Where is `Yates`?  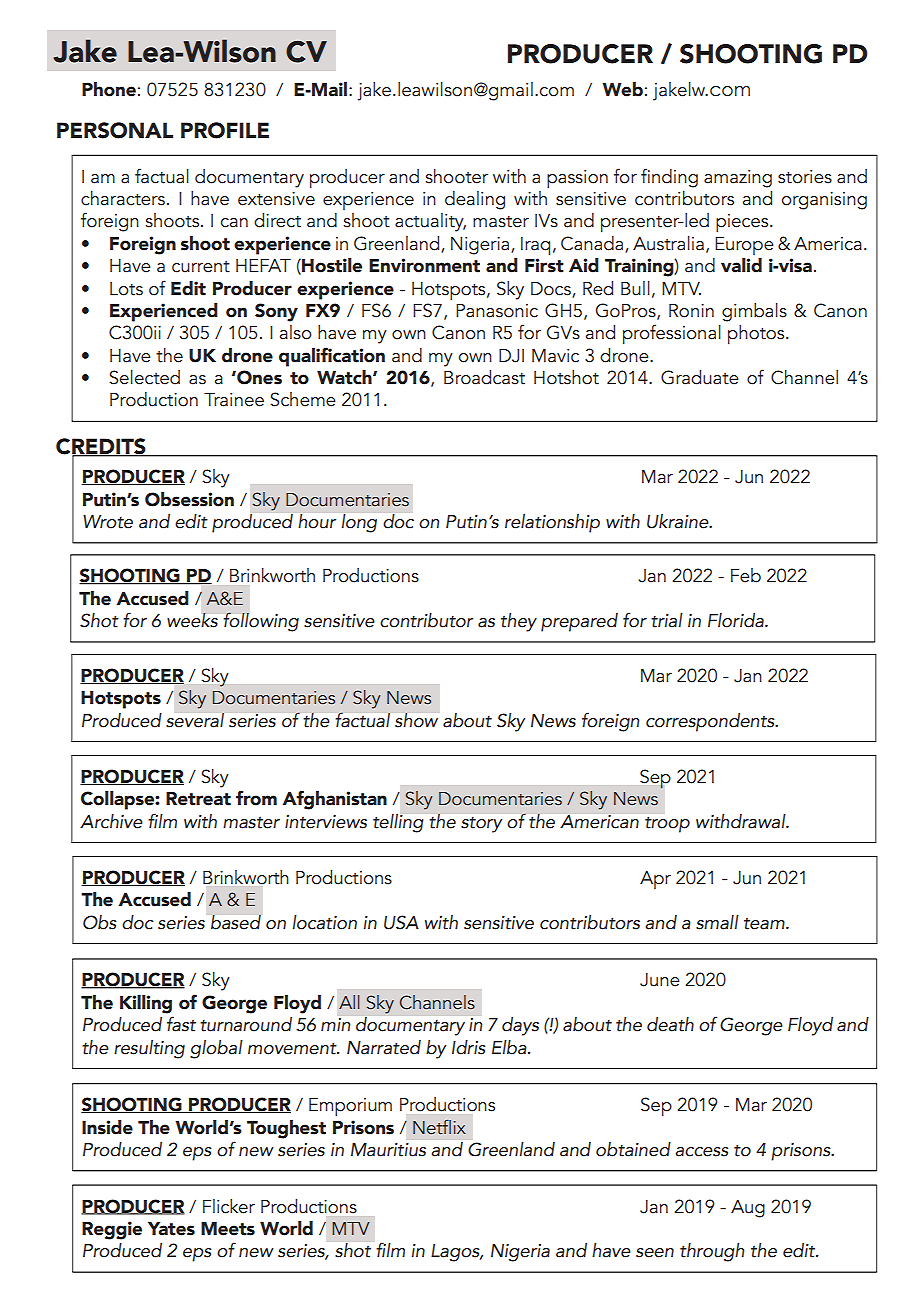 Yates is located at coordinates (171, 1229).
